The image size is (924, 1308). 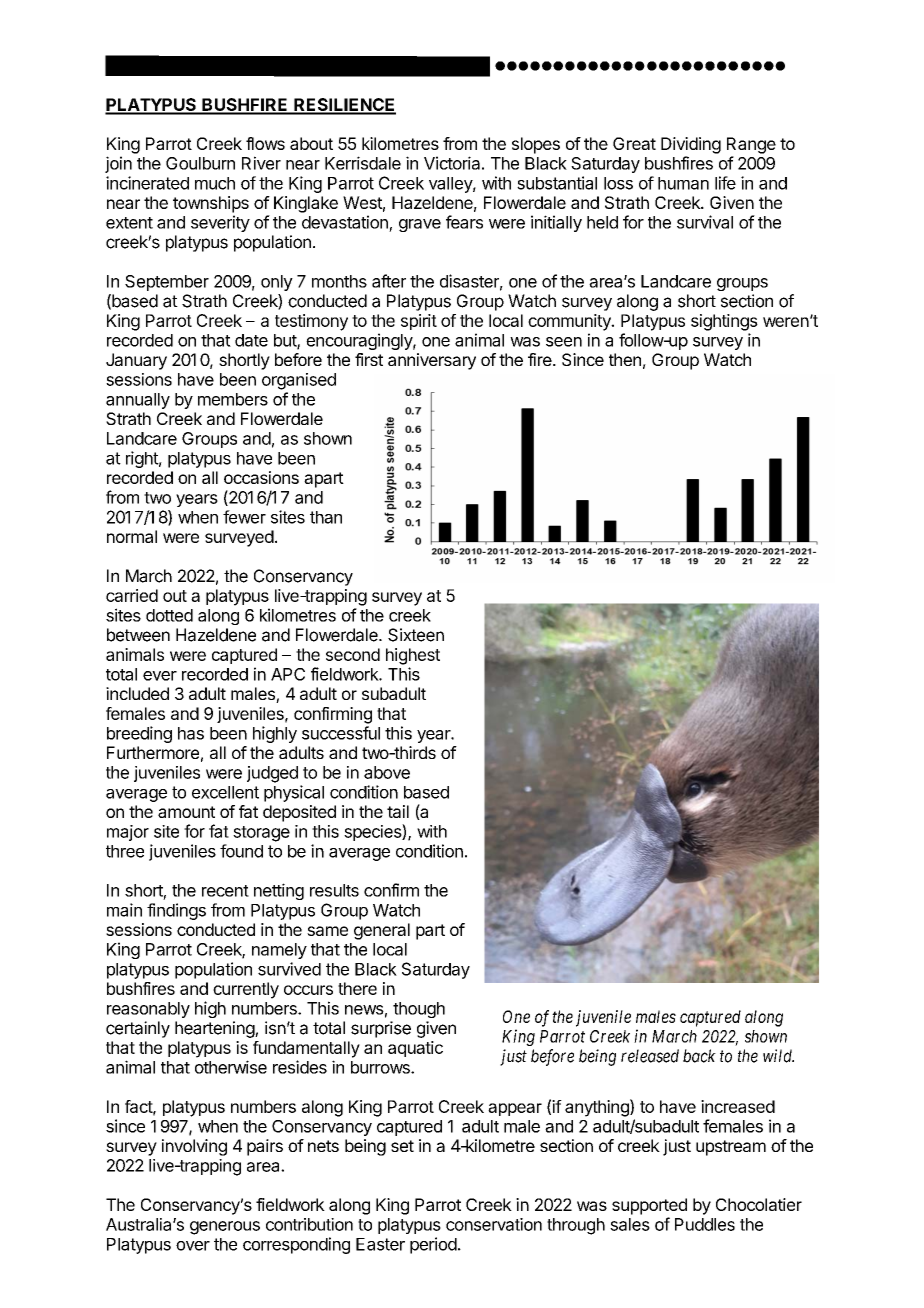 I want to click on Dividing, so click(x=691, y=145).
